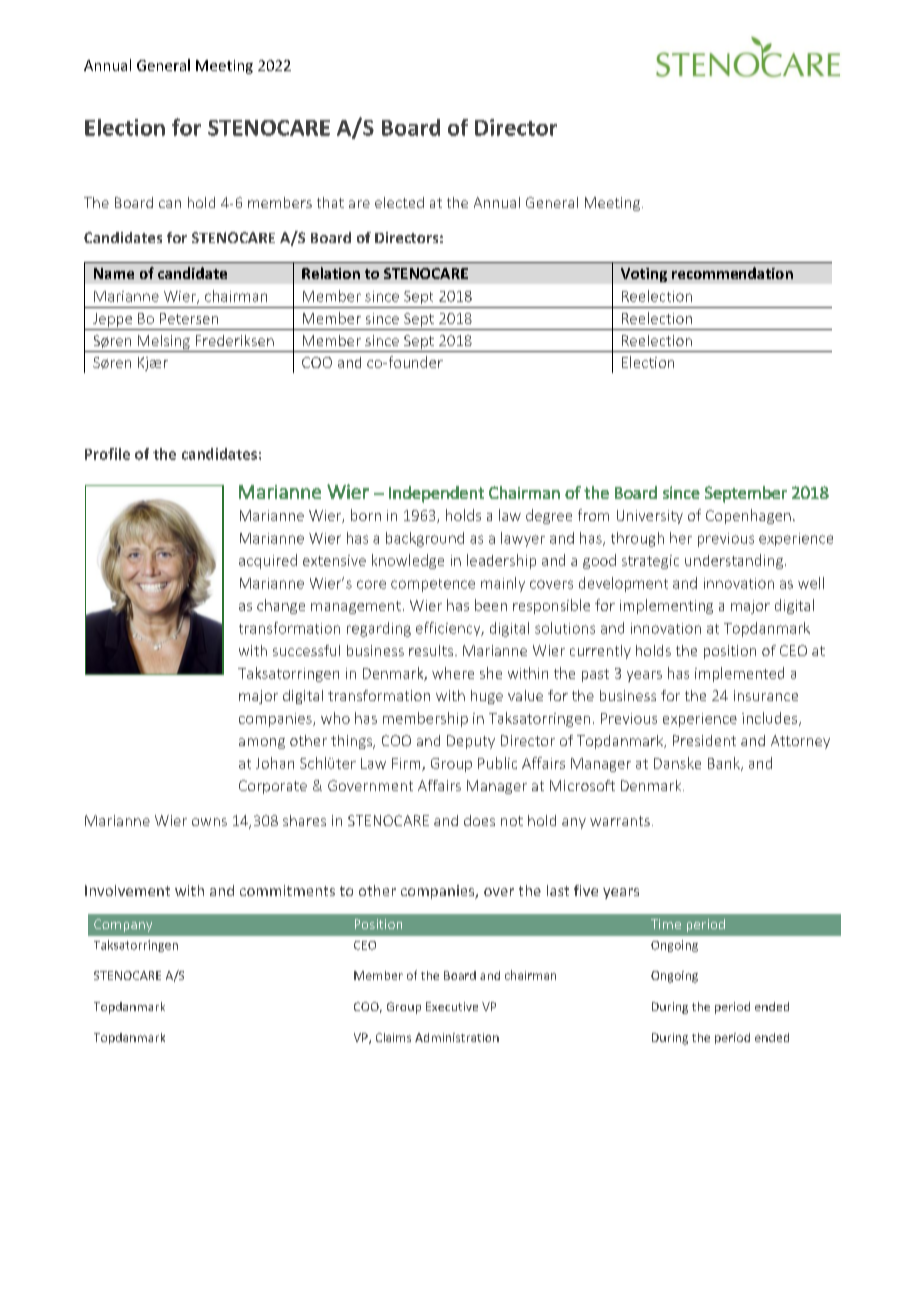 The width and height of the screenshot is (924, 1308). What do you see at coordinates (189, 318) in the screenshot?
I see `Petersen` at bounding box center [189, 318].
